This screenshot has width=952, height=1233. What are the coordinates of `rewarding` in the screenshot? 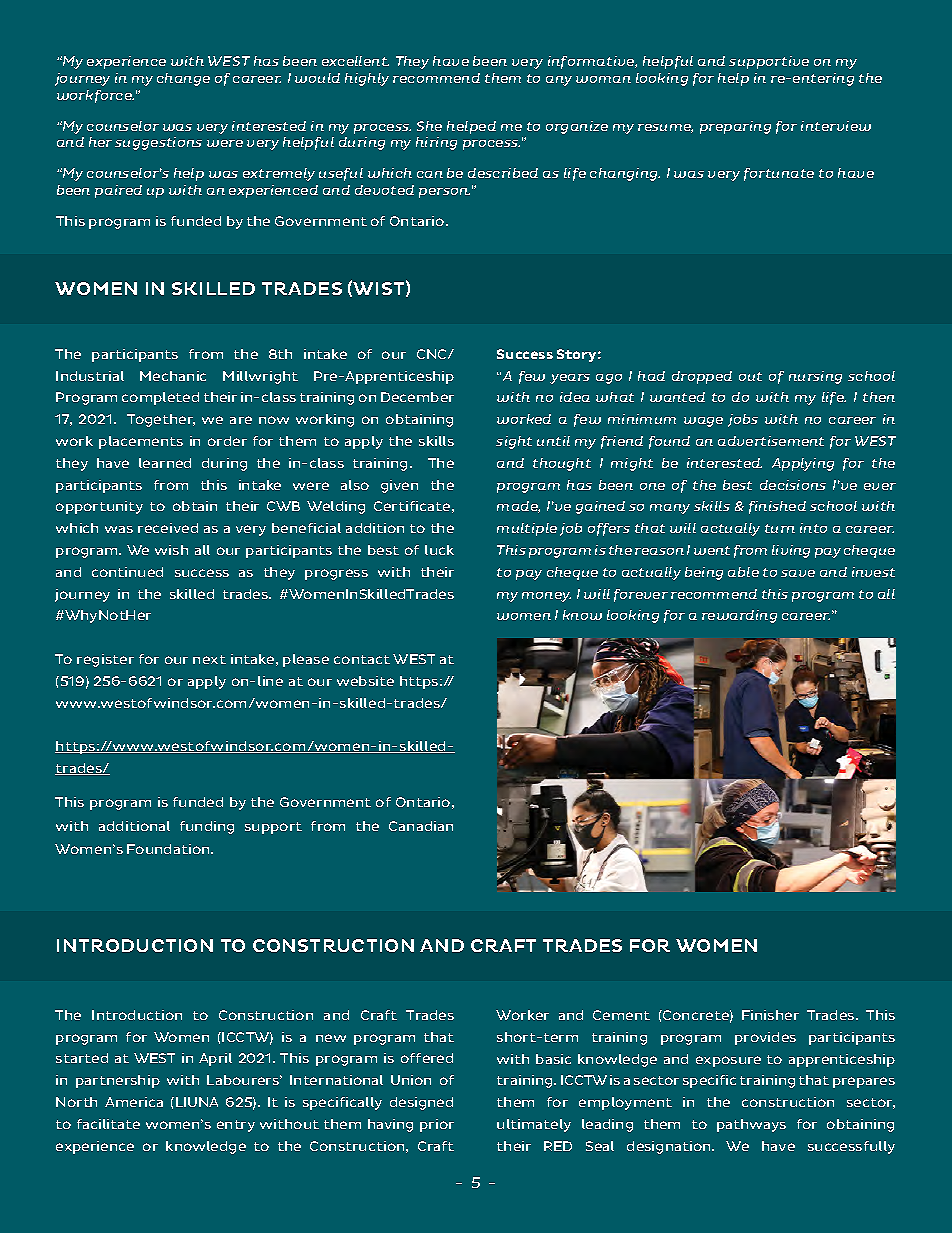 It's located at (739, 616).
